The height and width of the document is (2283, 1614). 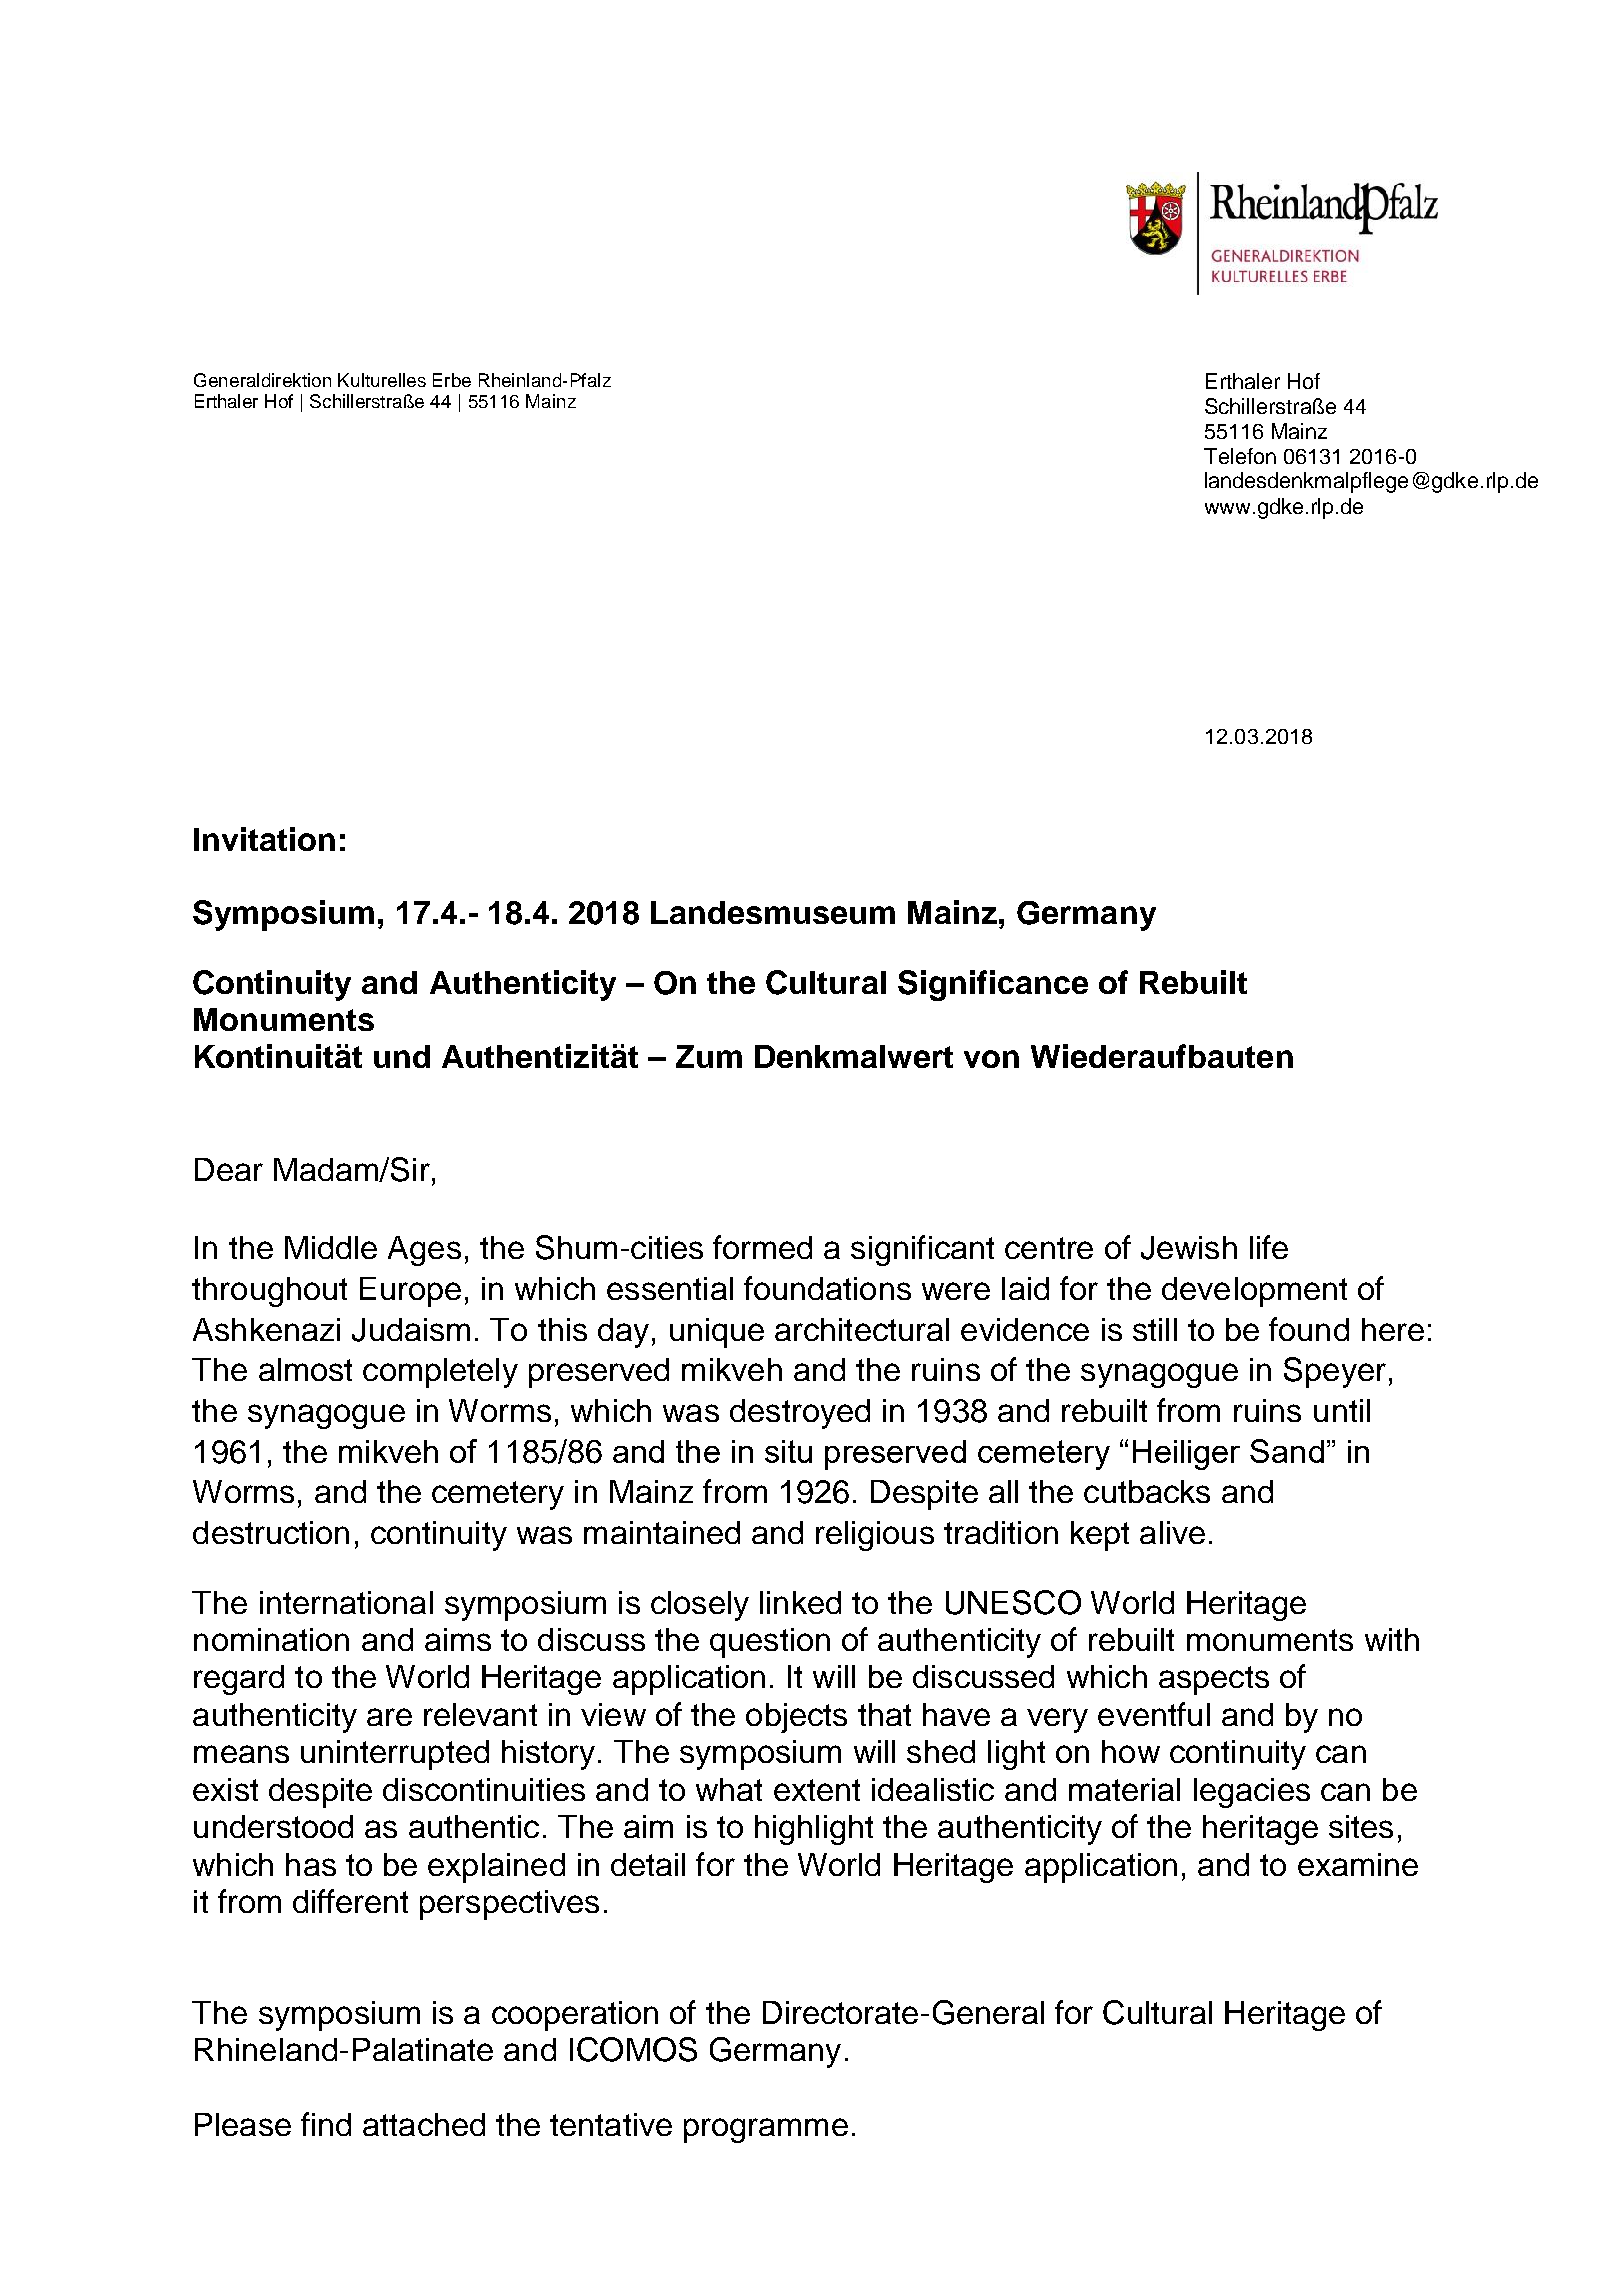 What do you see at coordinates (1214, 1680) in the document?
I see `aspects` at bounding box center [1214, 1680].
